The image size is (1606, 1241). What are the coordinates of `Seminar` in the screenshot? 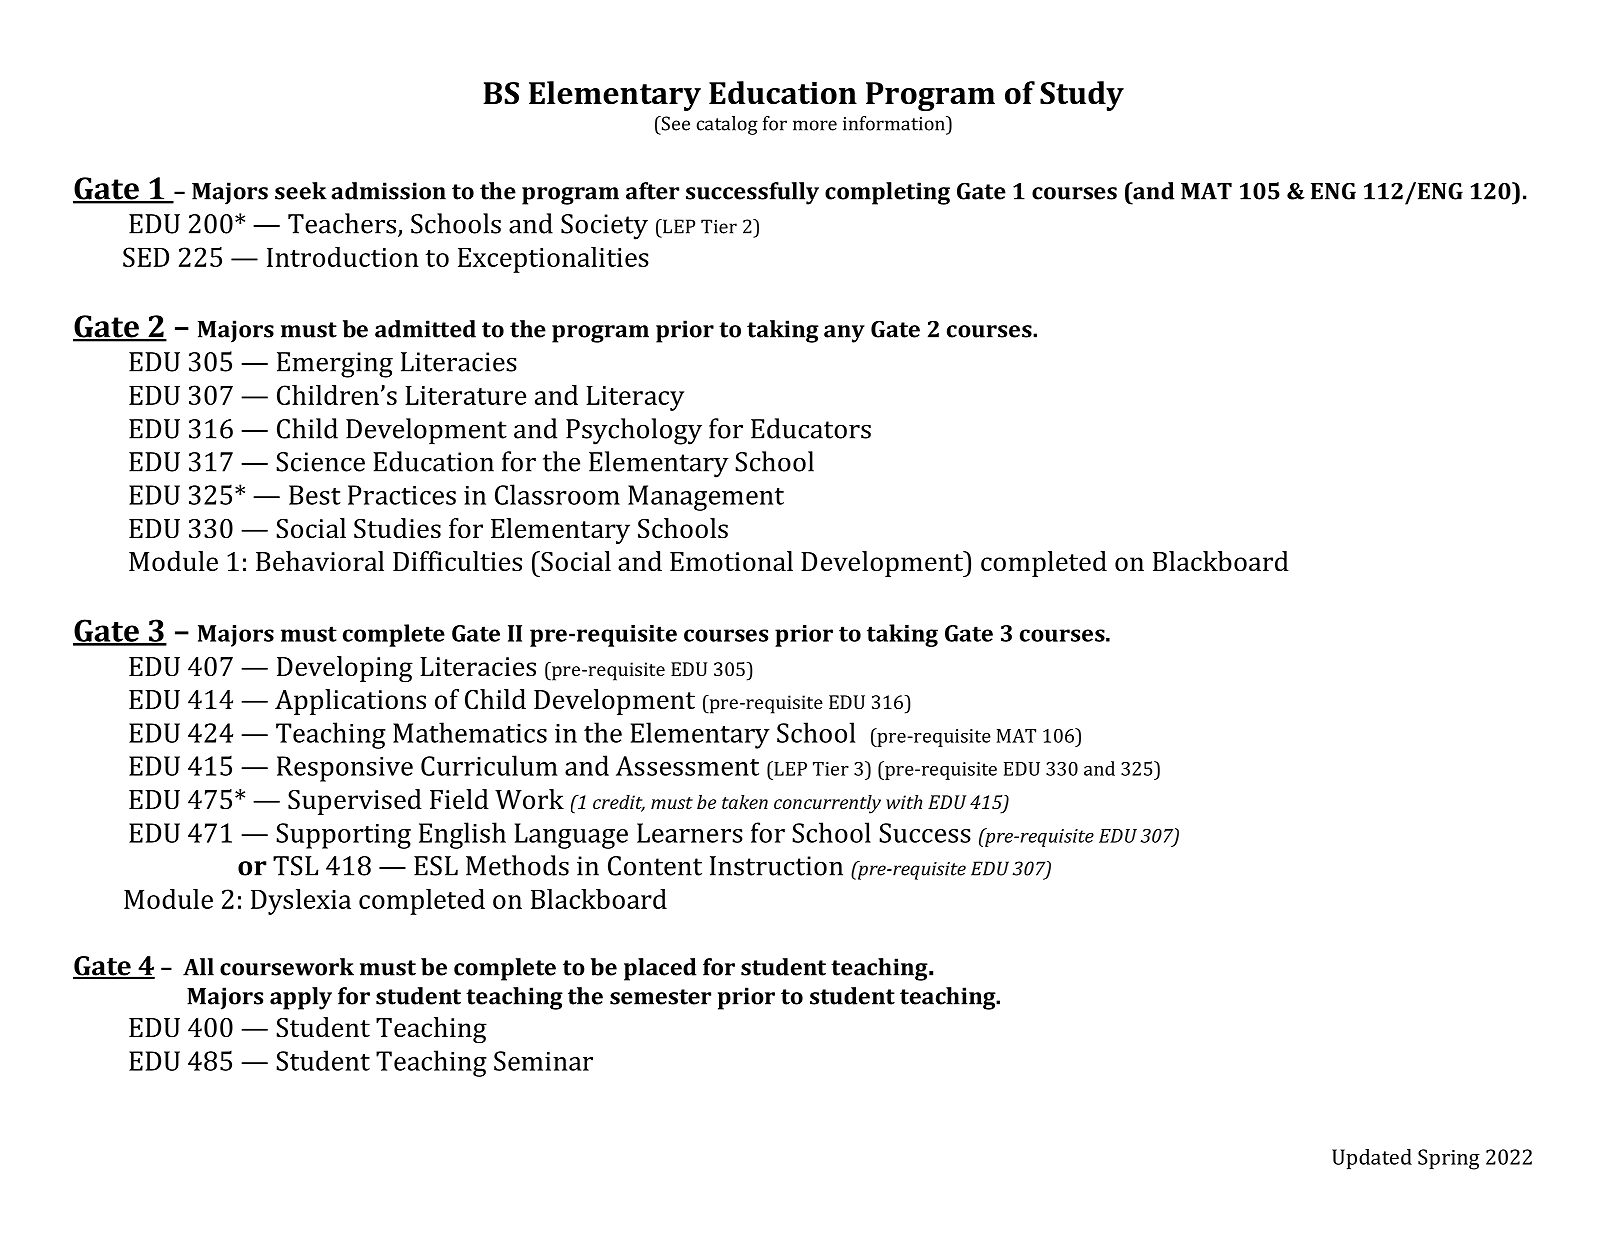 It's located at (543, 1061).
